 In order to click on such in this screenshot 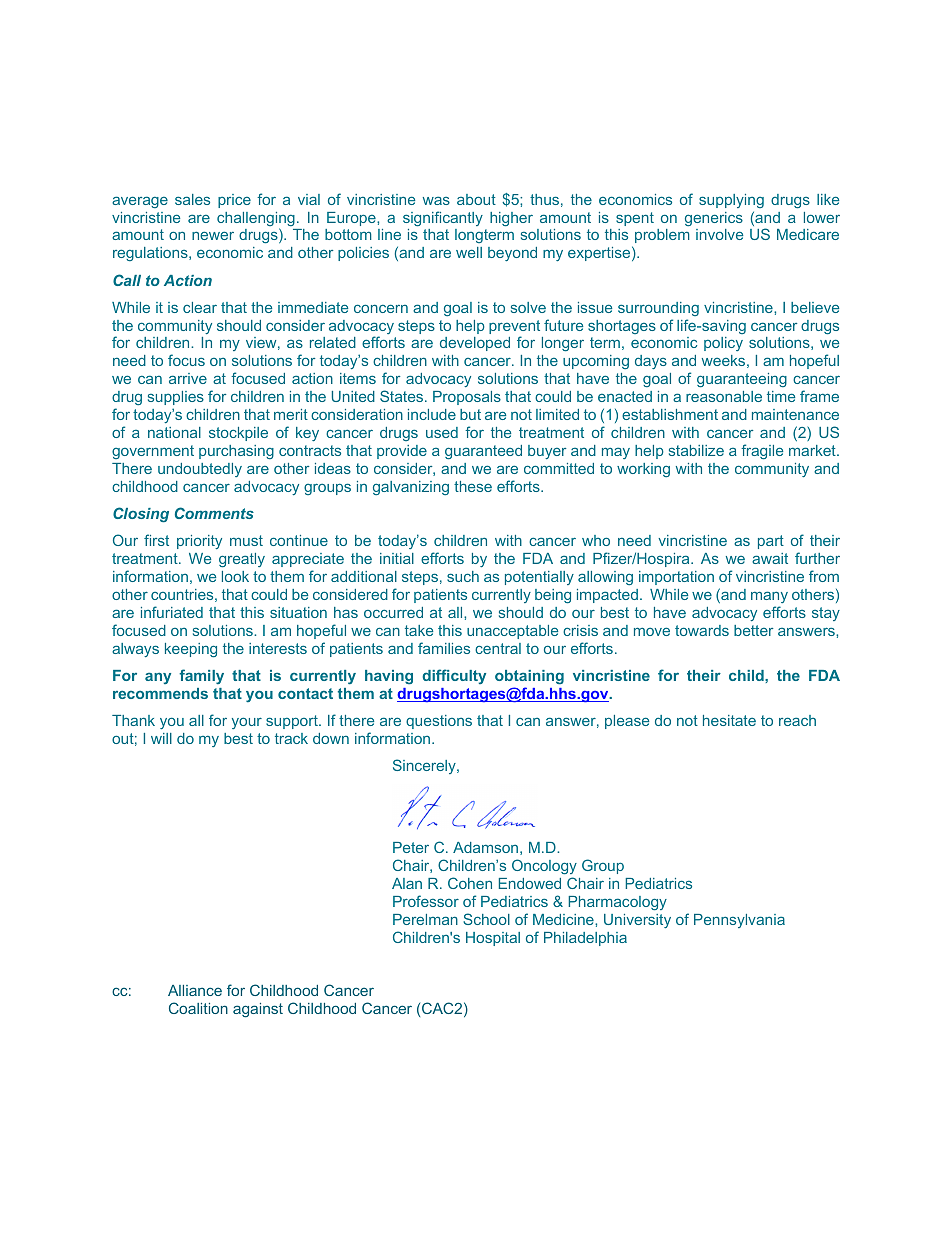, I will do `click(463, 576)`.
